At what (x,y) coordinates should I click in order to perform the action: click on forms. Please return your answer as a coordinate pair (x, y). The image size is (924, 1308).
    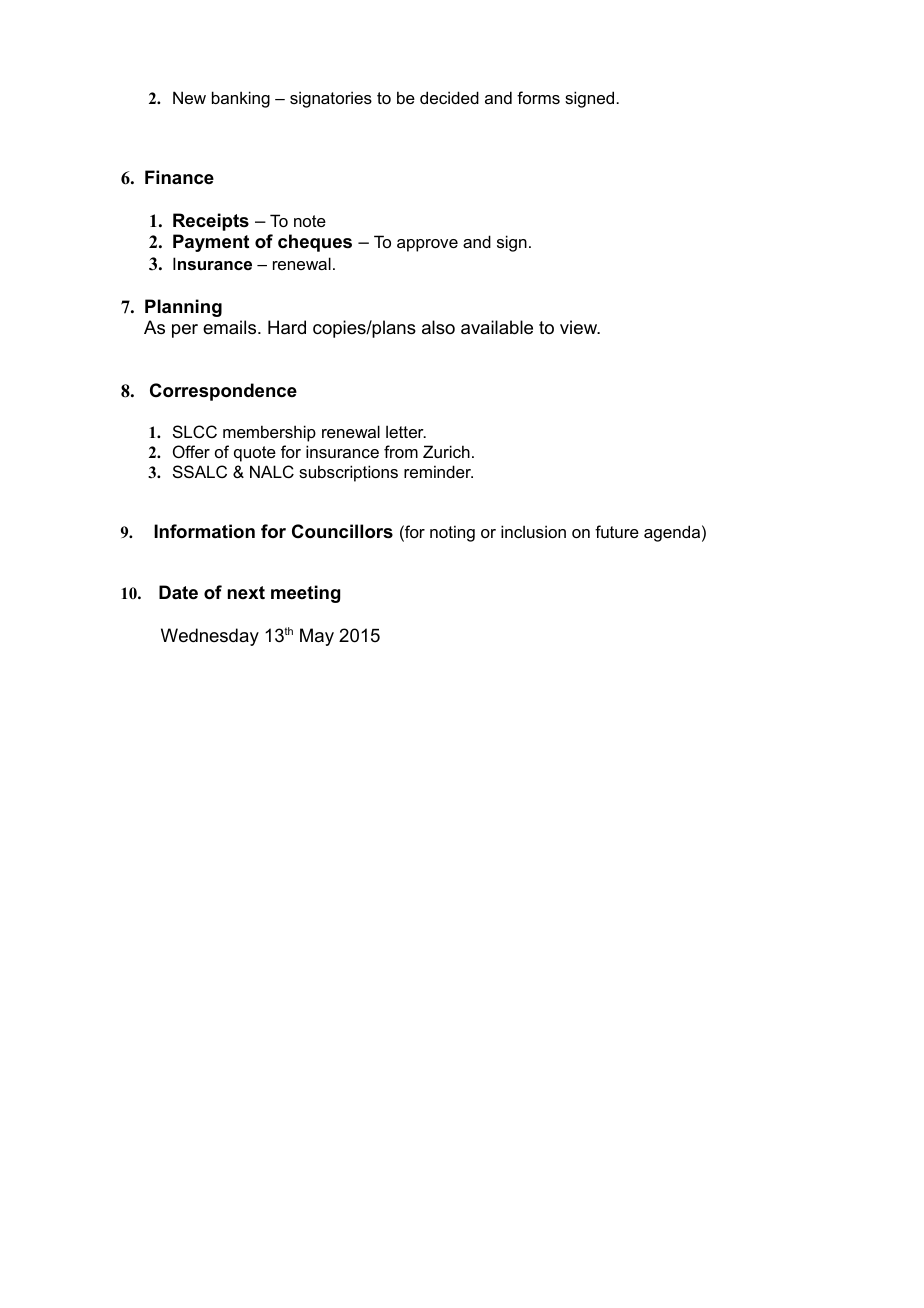
    Looking at the image, I should click on (538, 97).
